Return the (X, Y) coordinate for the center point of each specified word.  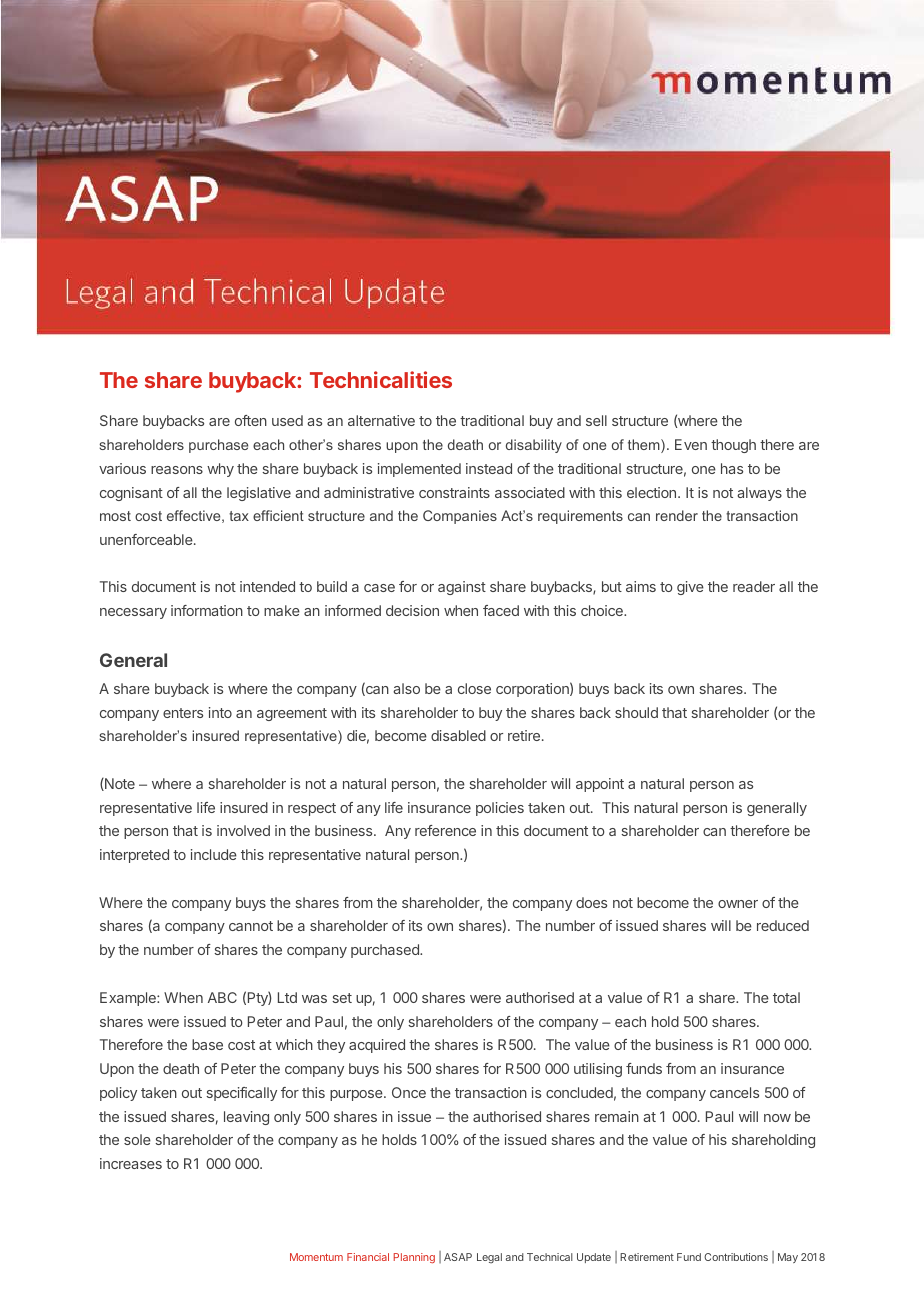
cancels (734, 1092)
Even (691, 444)
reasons (177, 470)
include (214, 854)
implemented (419, 470)
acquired (377, 1046)
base (207, 1044)
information (207, 610)
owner (738, 904)
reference (445, 830)
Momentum (316, 1257)
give (690, 588)
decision (412, 610)
